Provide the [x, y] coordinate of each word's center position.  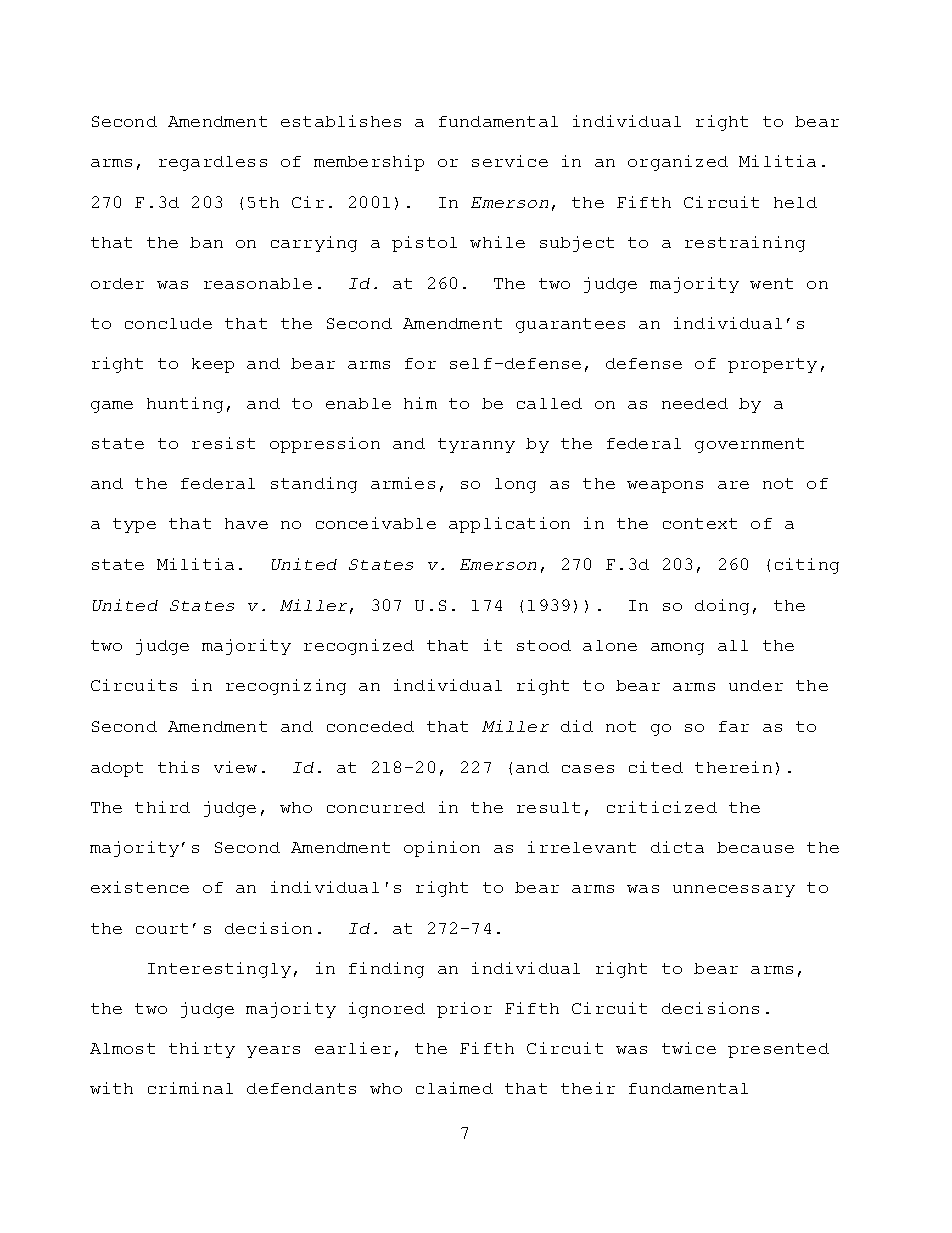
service [510, 161]
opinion [442, 849]
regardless [213, 163]
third [162, 807]
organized [678, 163]
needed [695, 403]
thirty [202, 1050]
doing [722, 607]
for [420, 363]
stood [544, 645]
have [246, 523]
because [755, 847]
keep [213, 365]
